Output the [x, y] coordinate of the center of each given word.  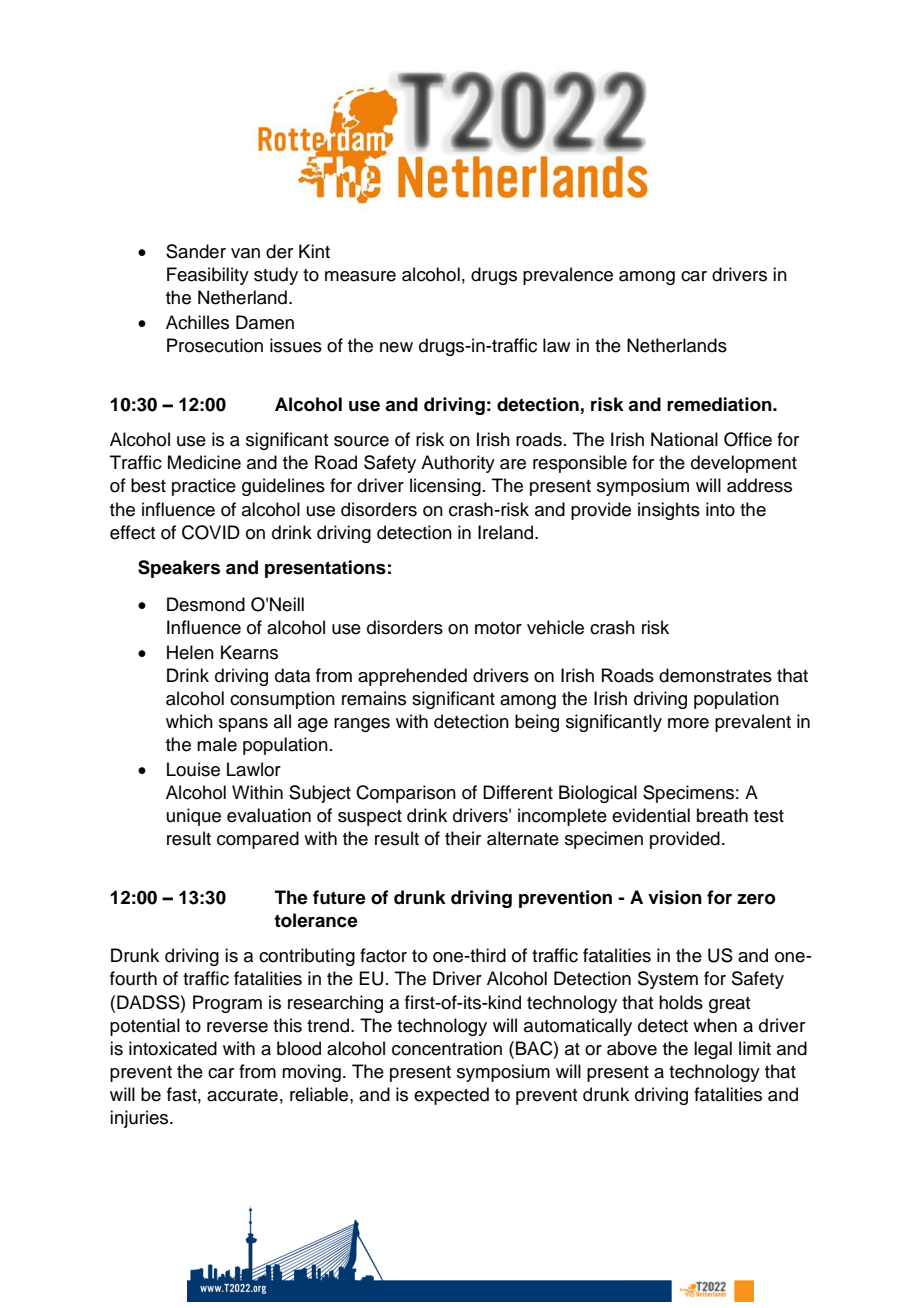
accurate [242, 1095]
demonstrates [715, 675]
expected [451, 1096]
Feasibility [208, 276]
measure [360, 276]
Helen [190, 652]
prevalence [568, 276]
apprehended [412, 677]
